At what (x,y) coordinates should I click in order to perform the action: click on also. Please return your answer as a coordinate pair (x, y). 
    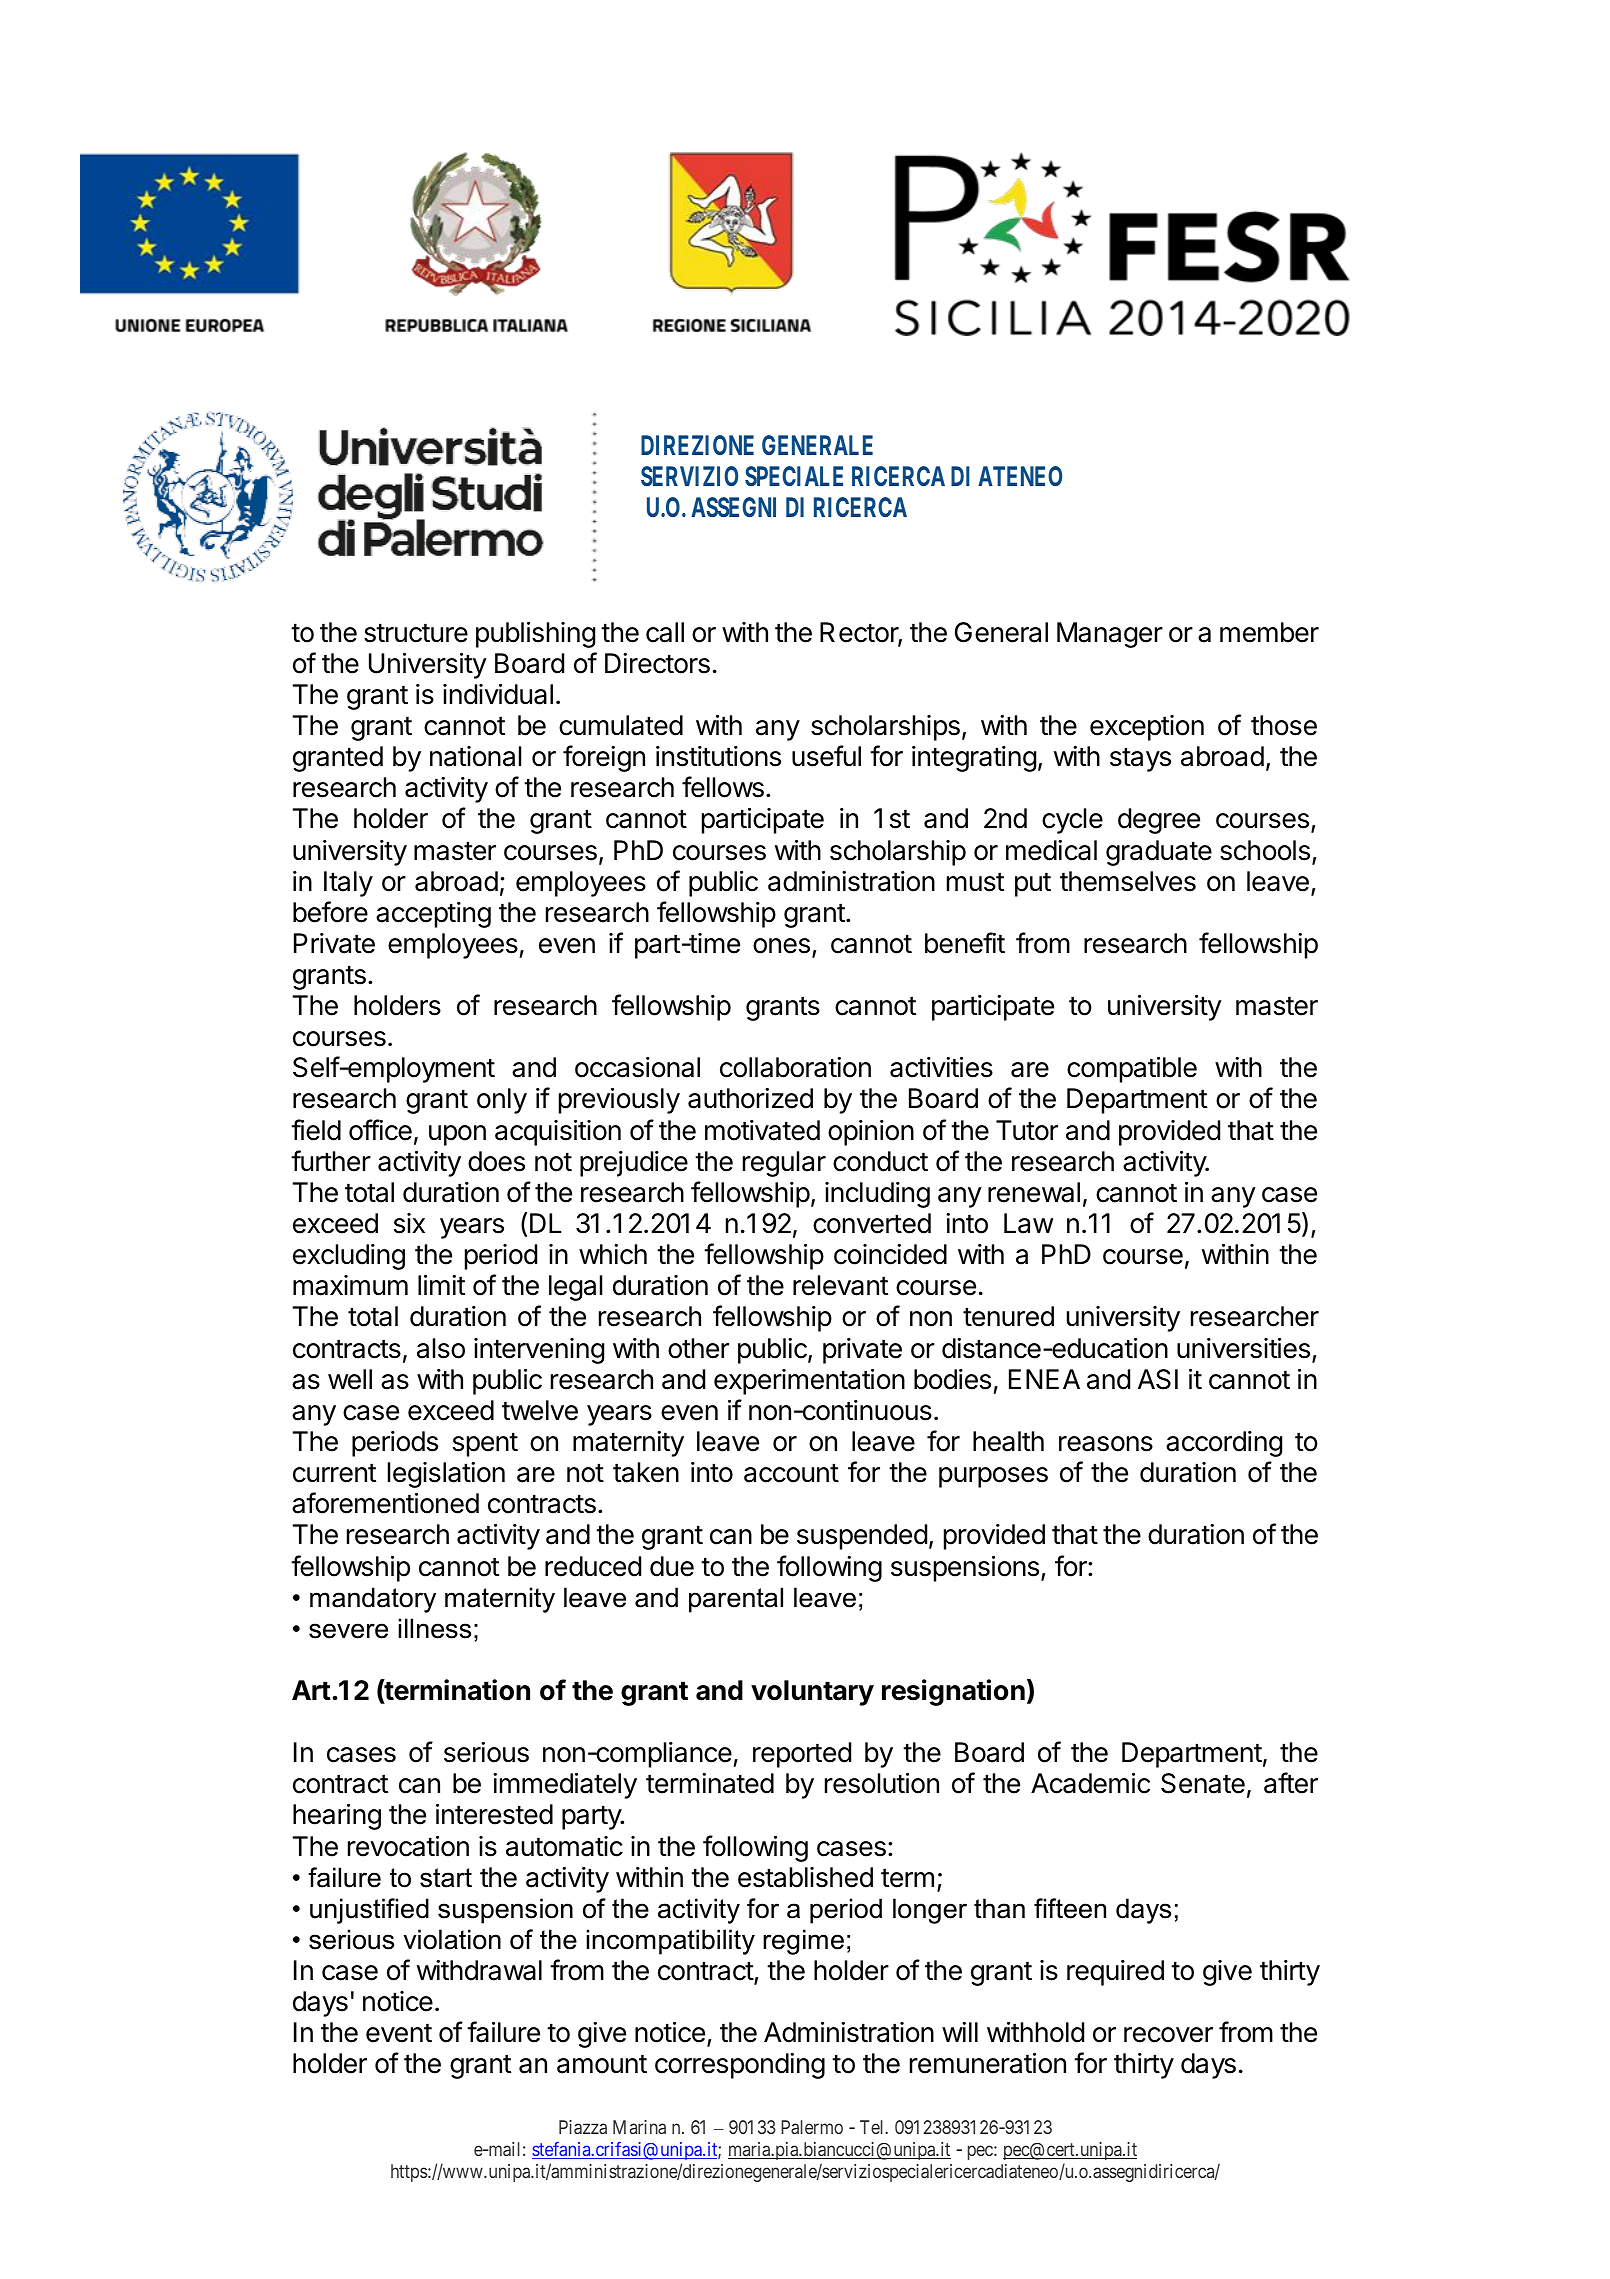
    Looking at the image, I should click on (441, 1348).
